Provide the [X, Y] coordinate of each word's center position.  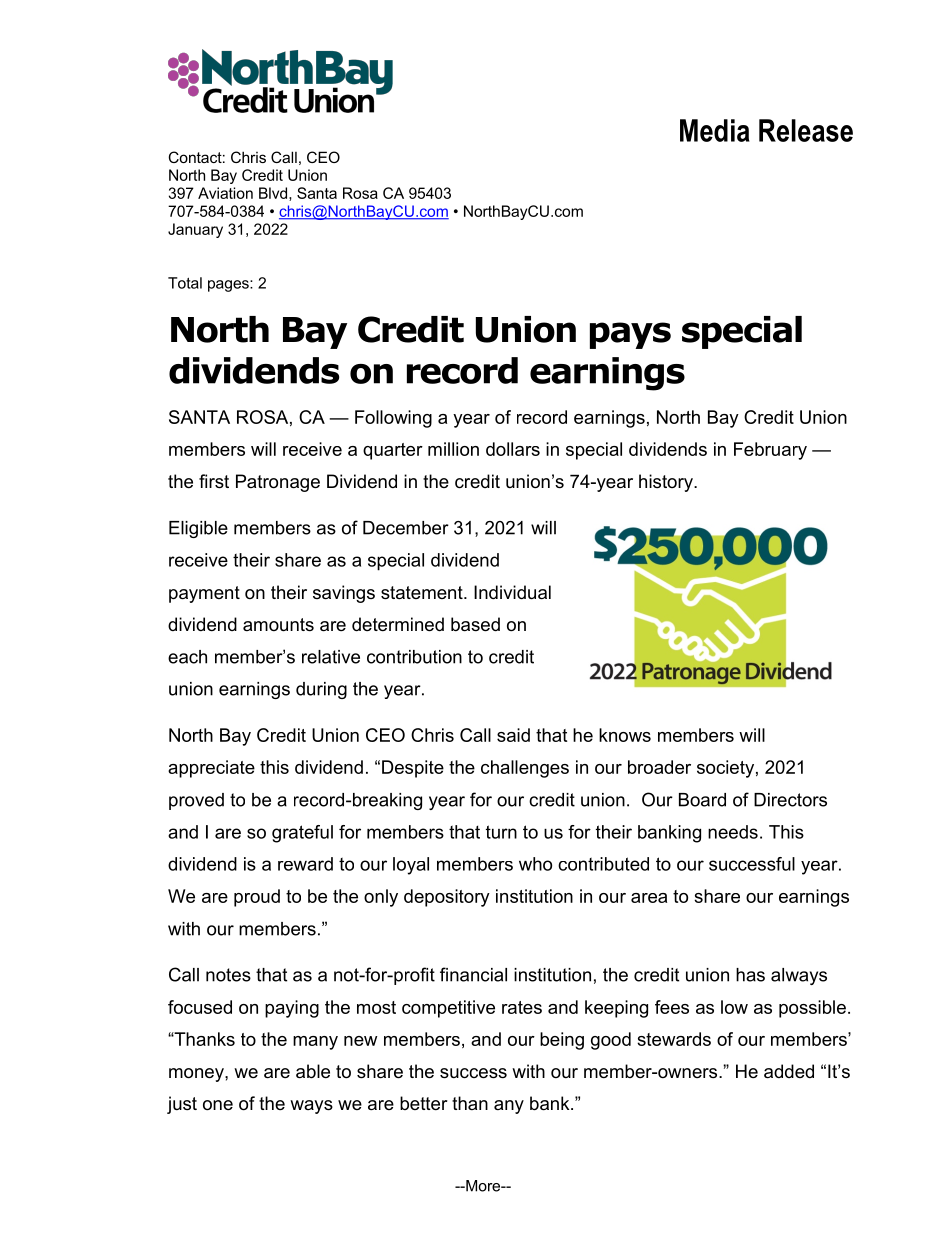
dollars [513, 449]
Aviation [225, 193]
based [475, 624]
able [313, 1071]
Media [715, 130]
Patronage [278, 483]
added [789, 1071]
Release [806, 130]
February [770, 451]
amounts [278, 625]
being [562, 1041]
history [667, 483]
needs [733, 832]
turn [501, 832]
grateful [302, 834]
